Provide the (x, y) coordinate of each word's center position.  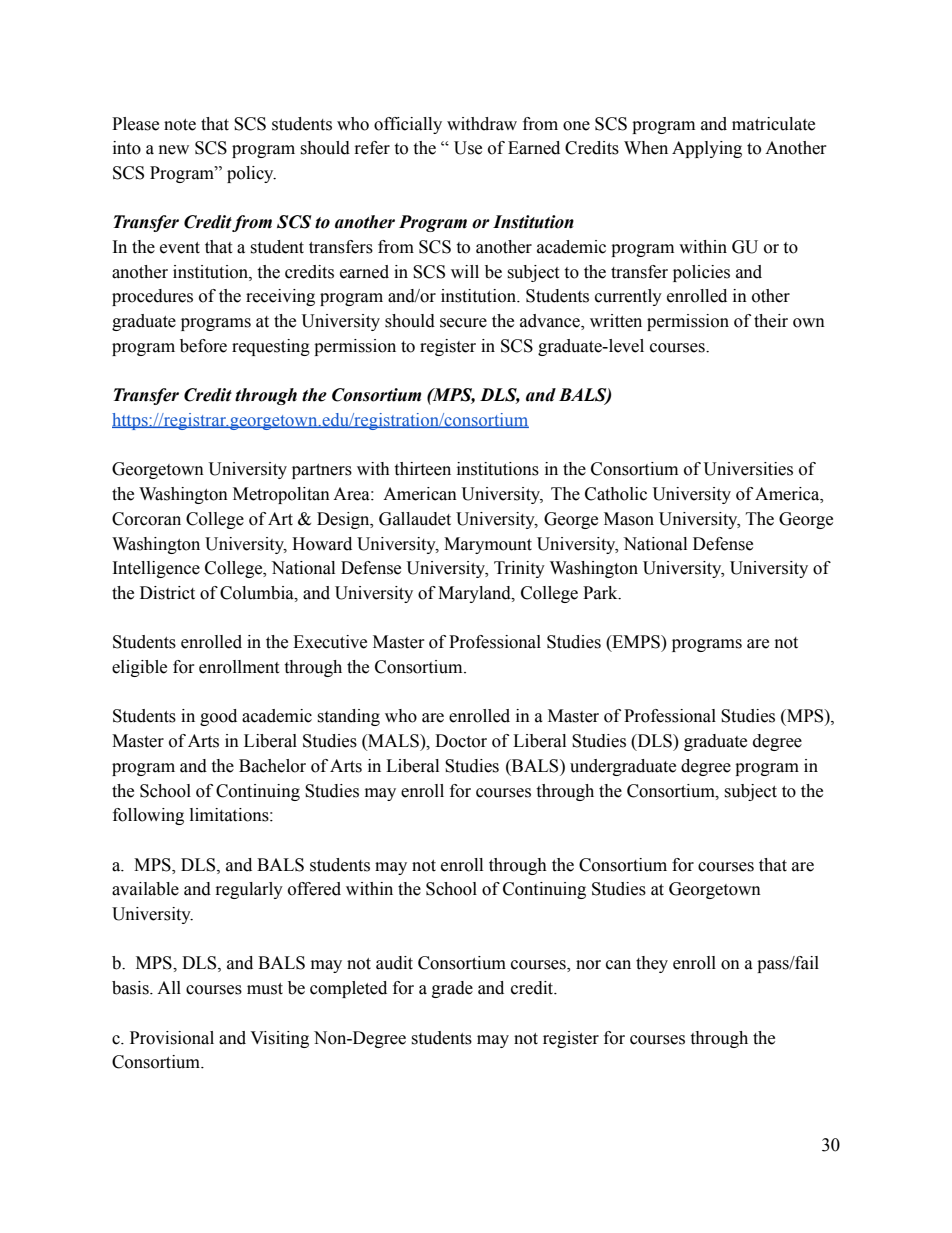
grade (452, 989)
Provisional (172, 1038)
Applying (707, 149)
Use (468, 148)
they (652, 964)
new (174, 150)
